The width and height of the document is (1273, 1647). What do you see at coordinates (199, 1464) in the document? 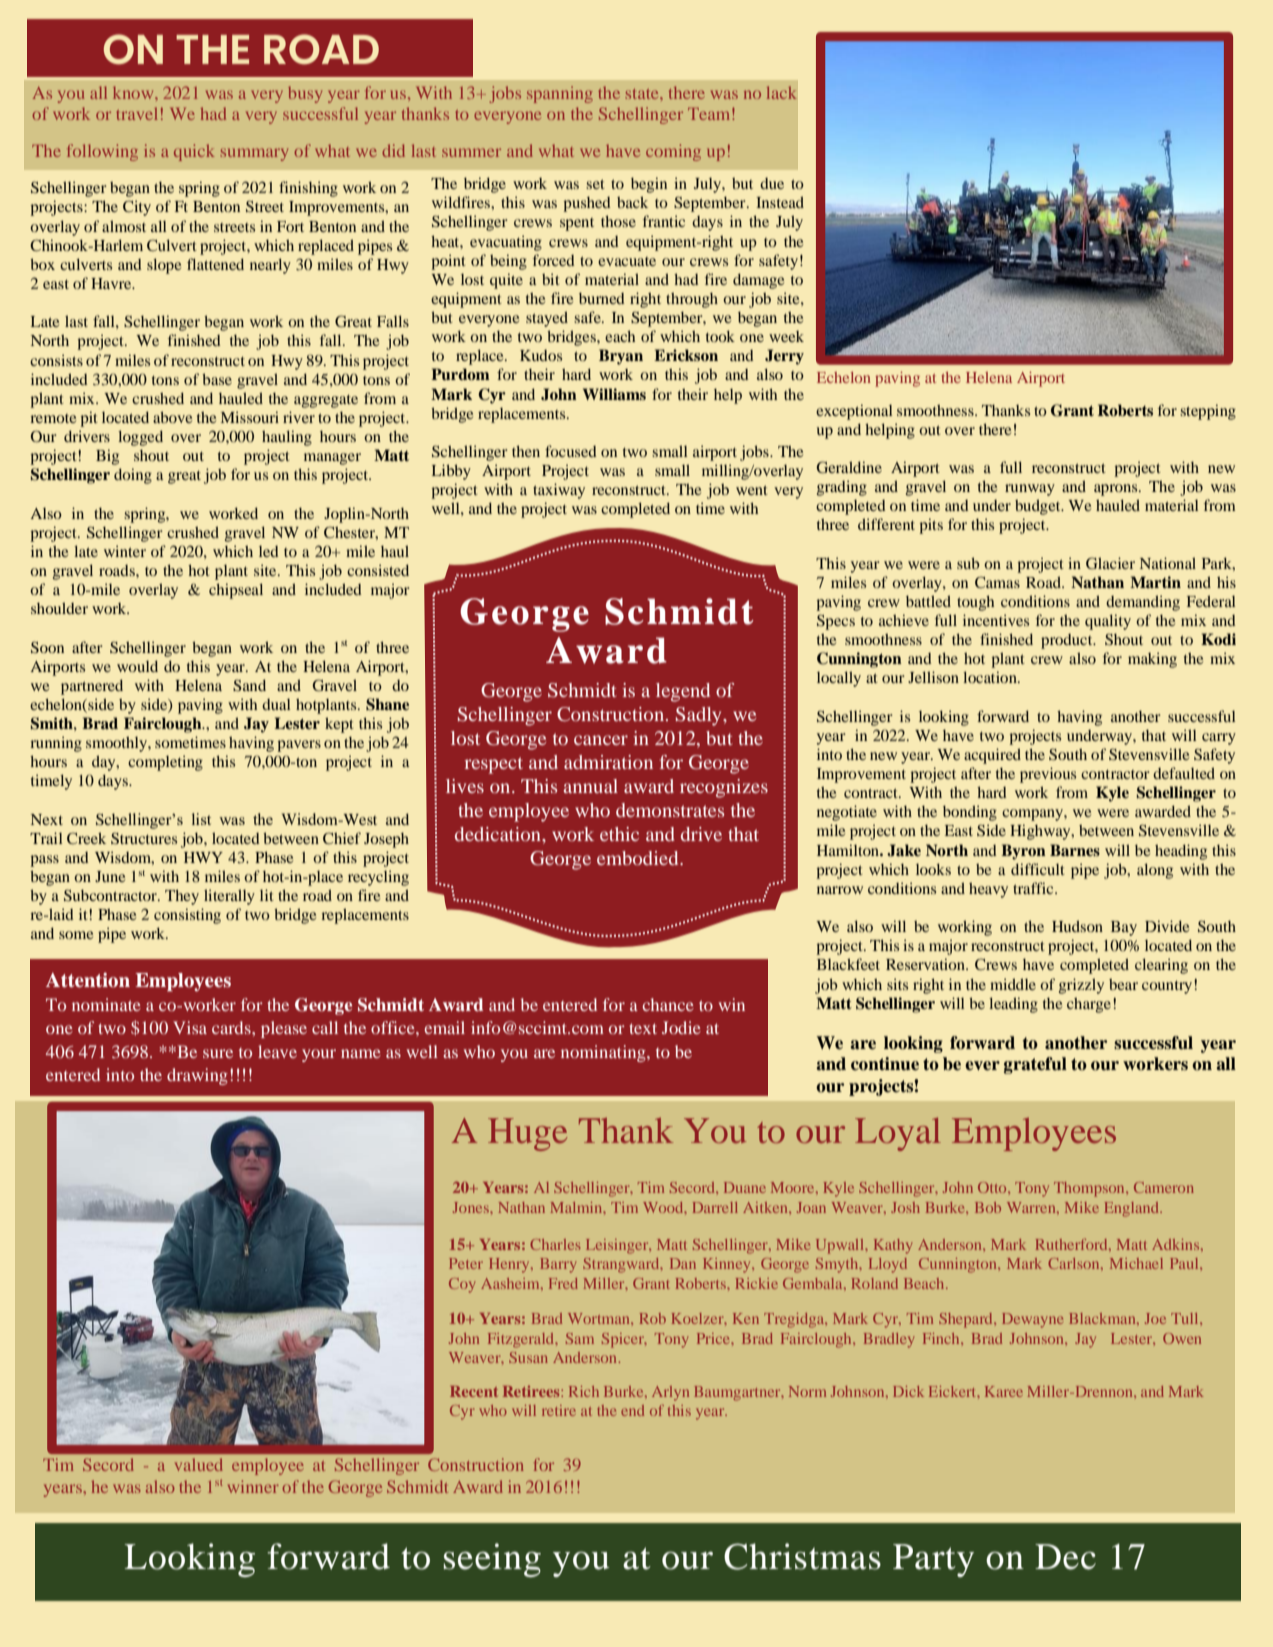
I see `valued` at bounding box center [199, 1464].
